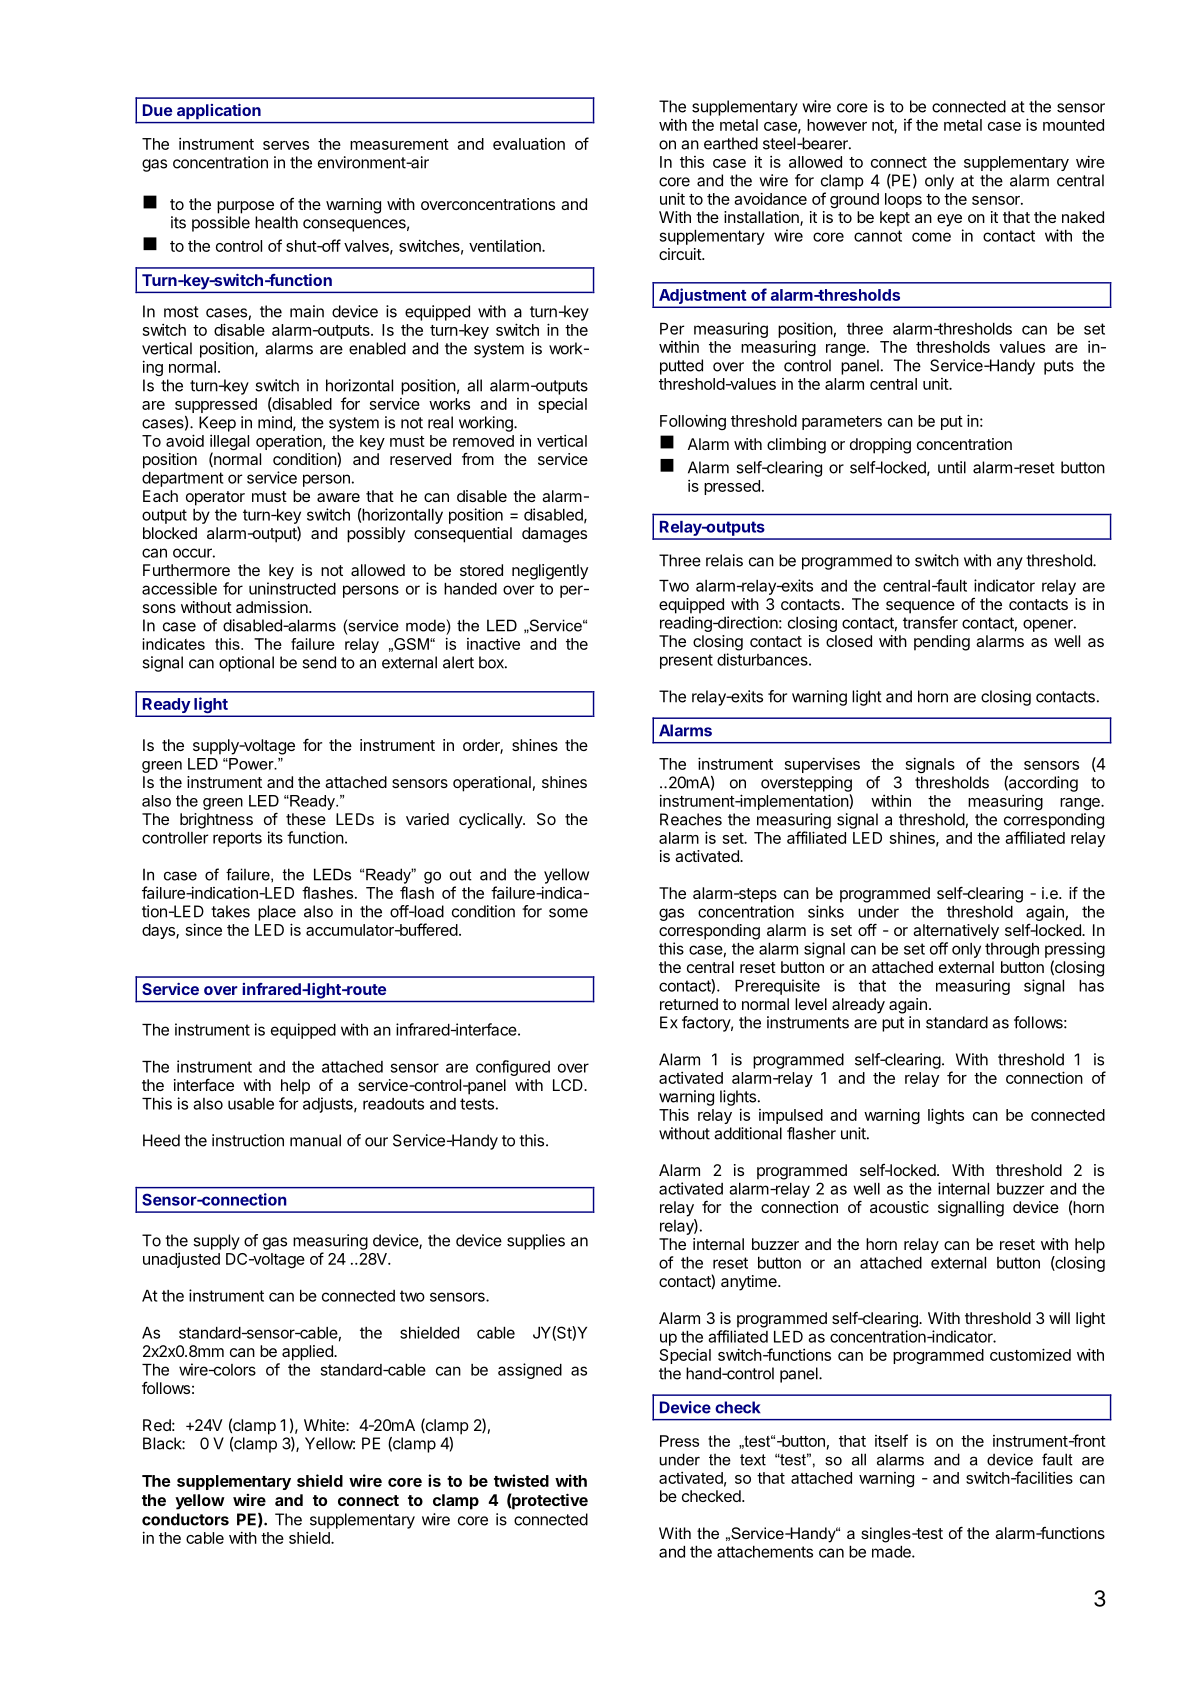 The width and height of the screenshot is (1190, 1683). What do you see at coordinates (550, 572) in the screenshot?
I see `negligently` at bounding box center [550, 572].
